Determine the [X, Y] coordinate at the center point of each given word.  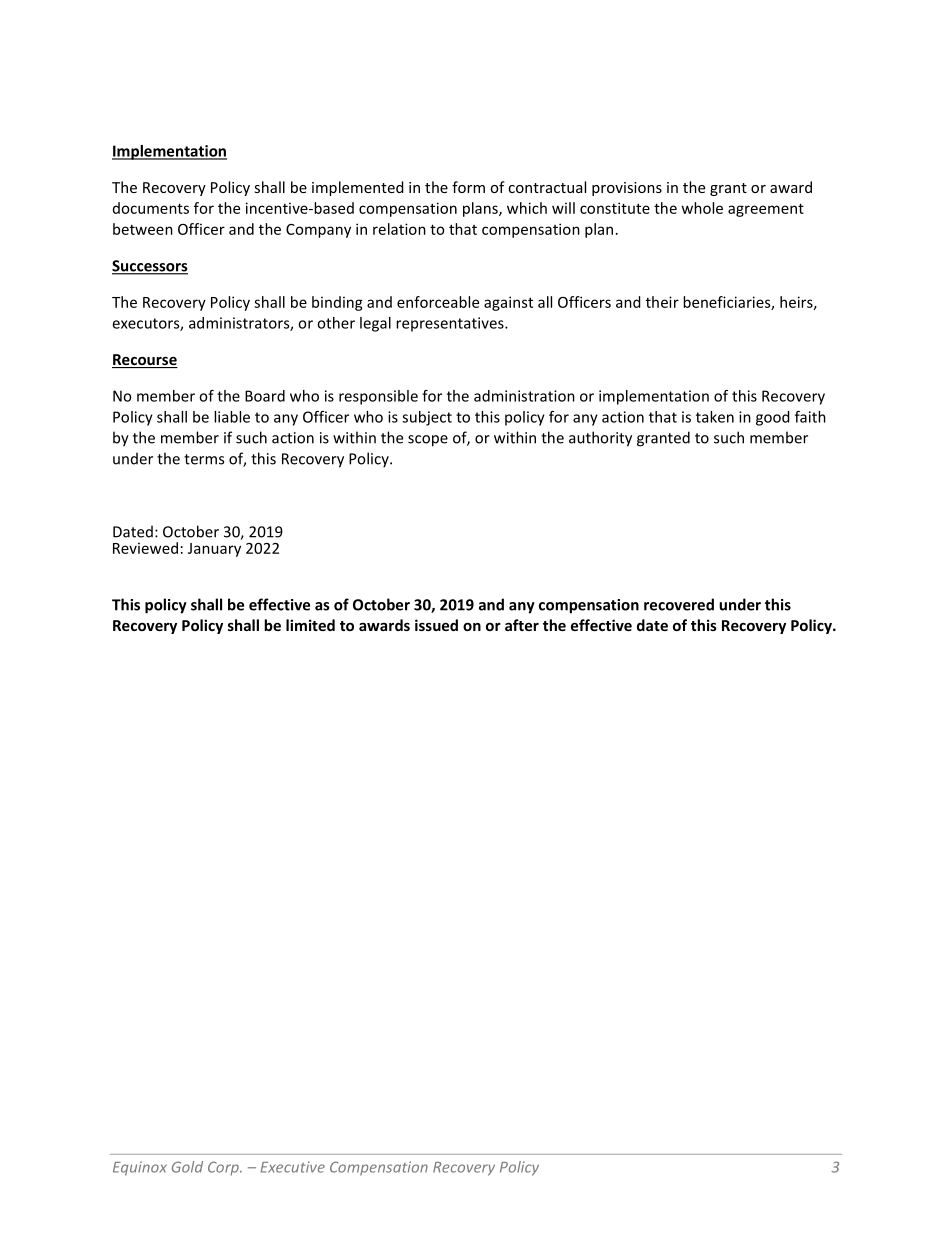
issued [436, 625]
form [468, 187]
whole [702, 208]
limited [310, 625]
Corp [224, 1168]
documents [151, 208]
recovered [679, 604]
